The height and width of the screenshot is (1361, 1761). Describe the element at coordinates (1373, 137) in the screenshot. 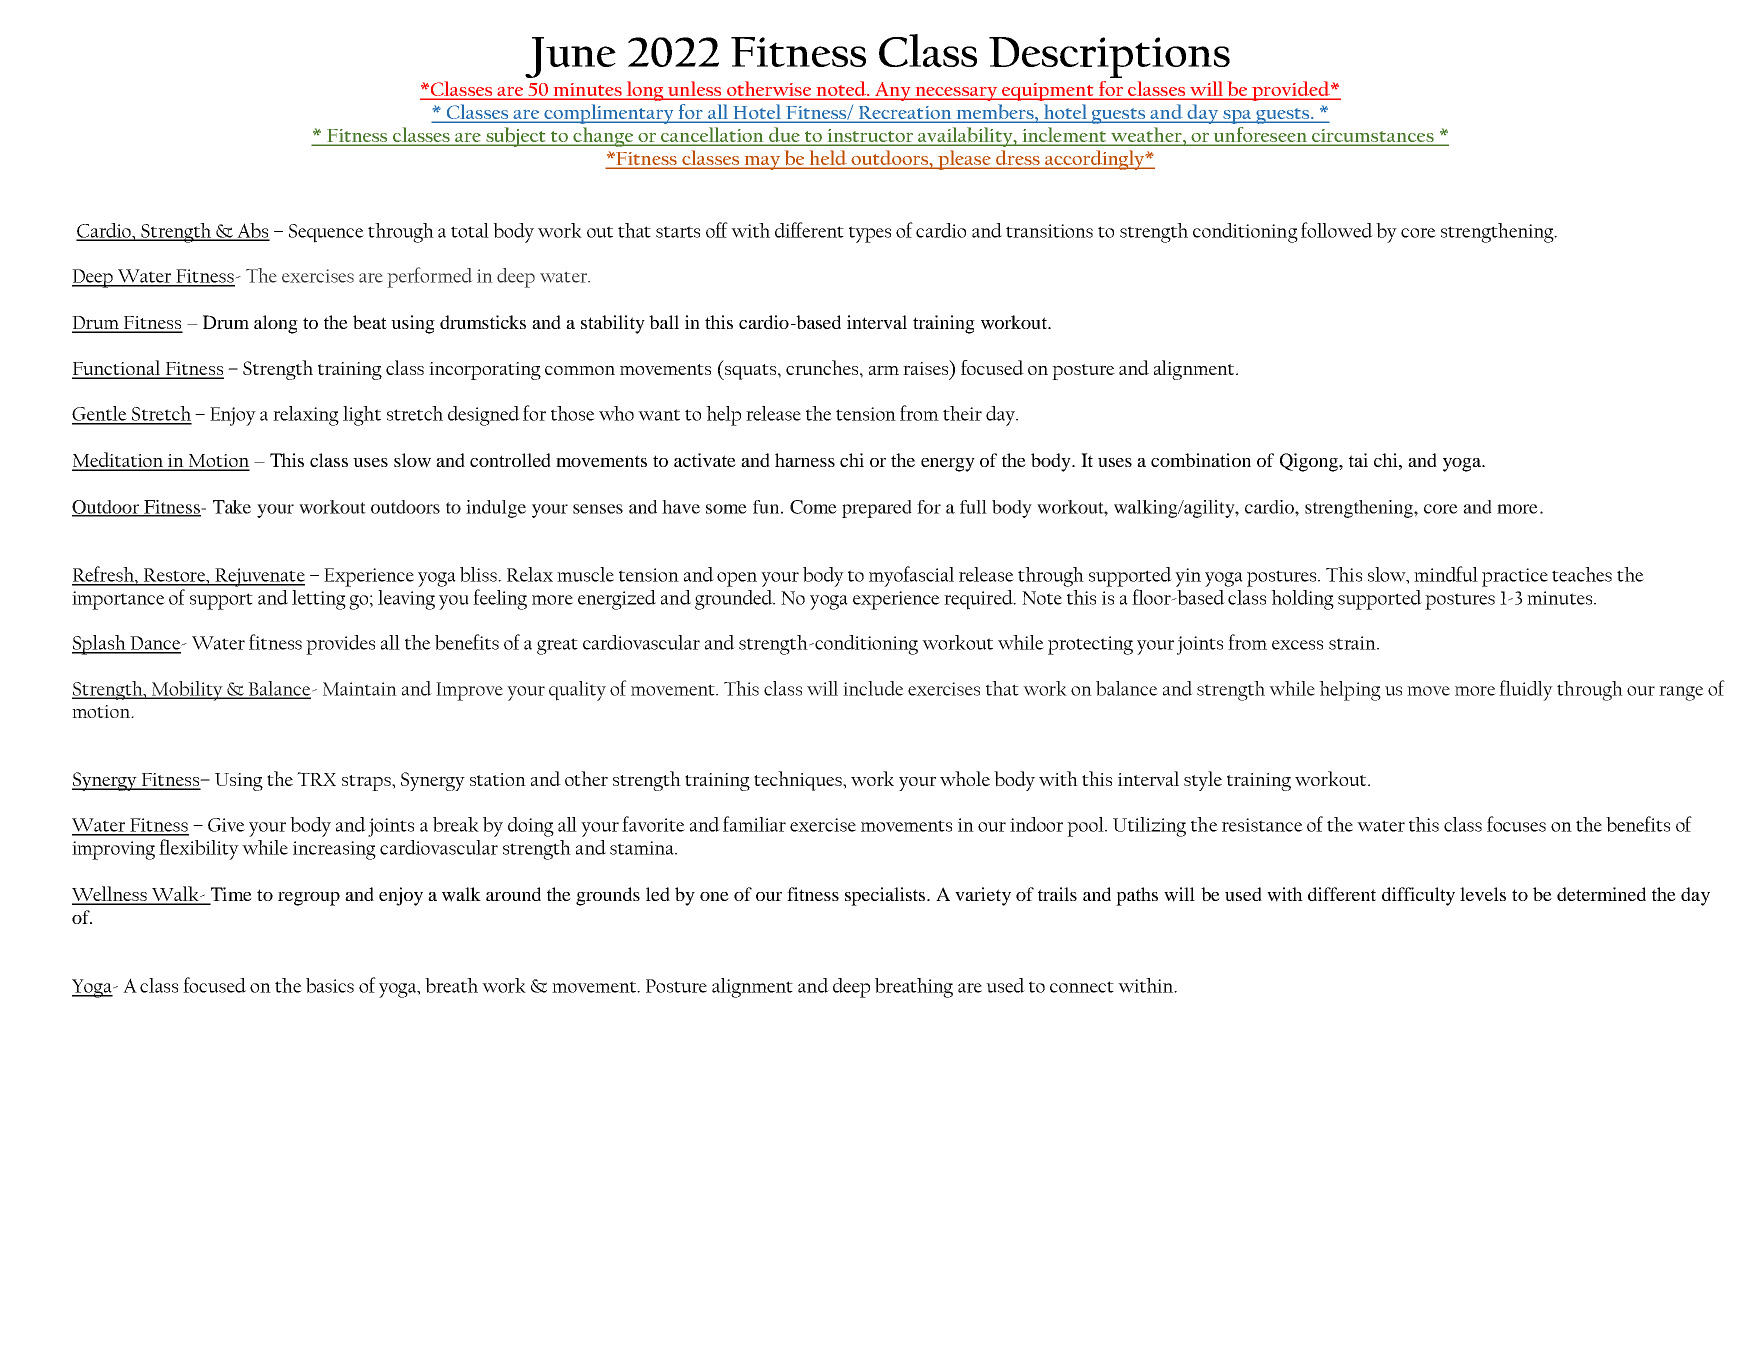

I see `circumstances` at that location.
